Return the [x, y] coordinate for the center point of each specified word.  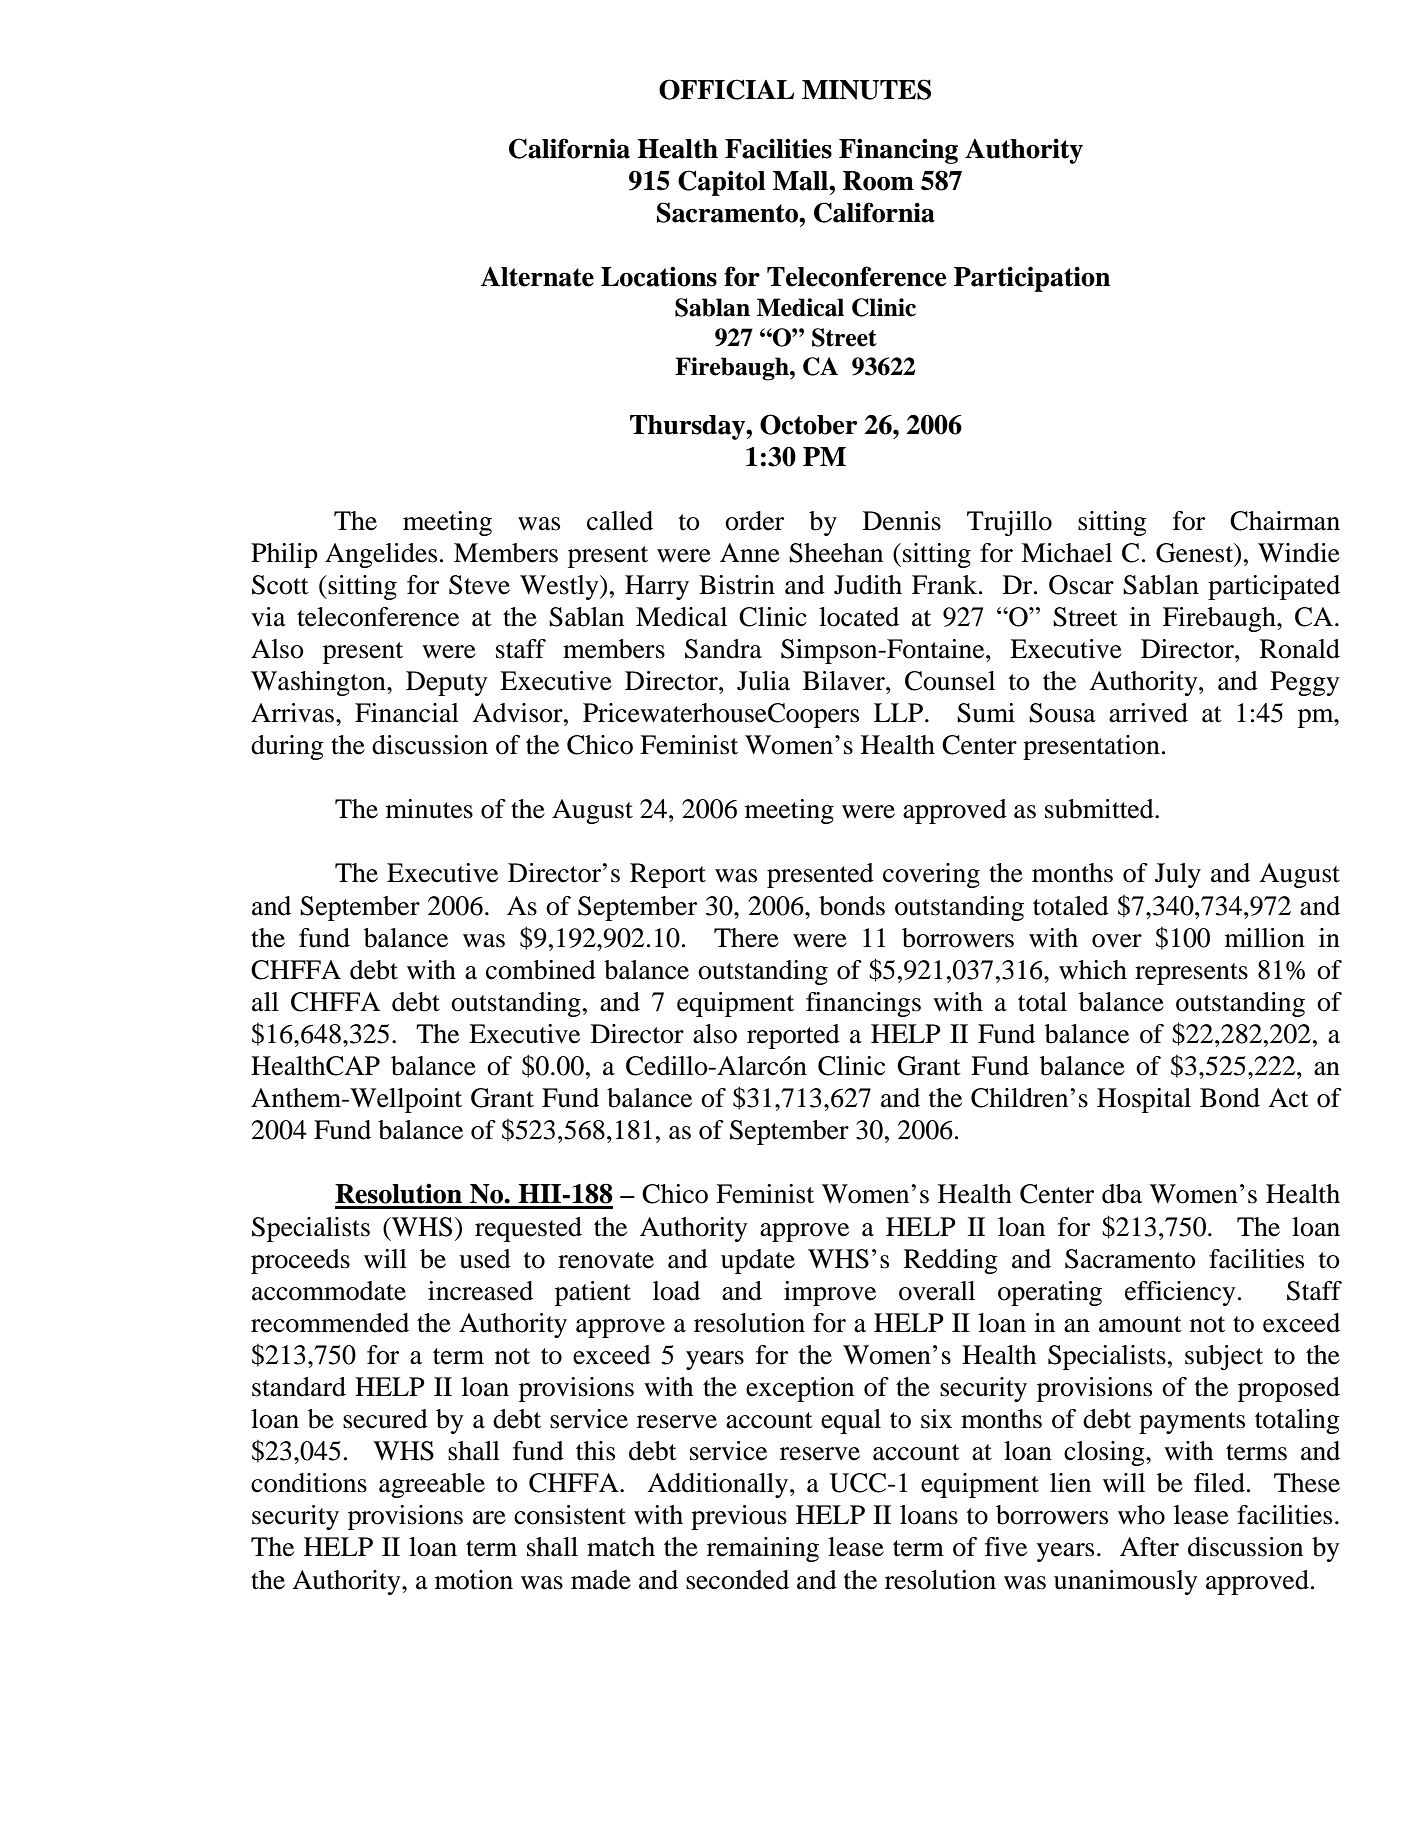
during [287, 747]
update [758, 1261]
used [485, 1259]
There [746, 938]
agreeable [432, 1485]
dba [1122, 1194]
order [754, 521]
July [1178, 875]
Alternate [537, 277]
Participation [1032, 279]
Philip [284, 555]
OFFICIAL [726, 89]
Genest [1196, 554]
